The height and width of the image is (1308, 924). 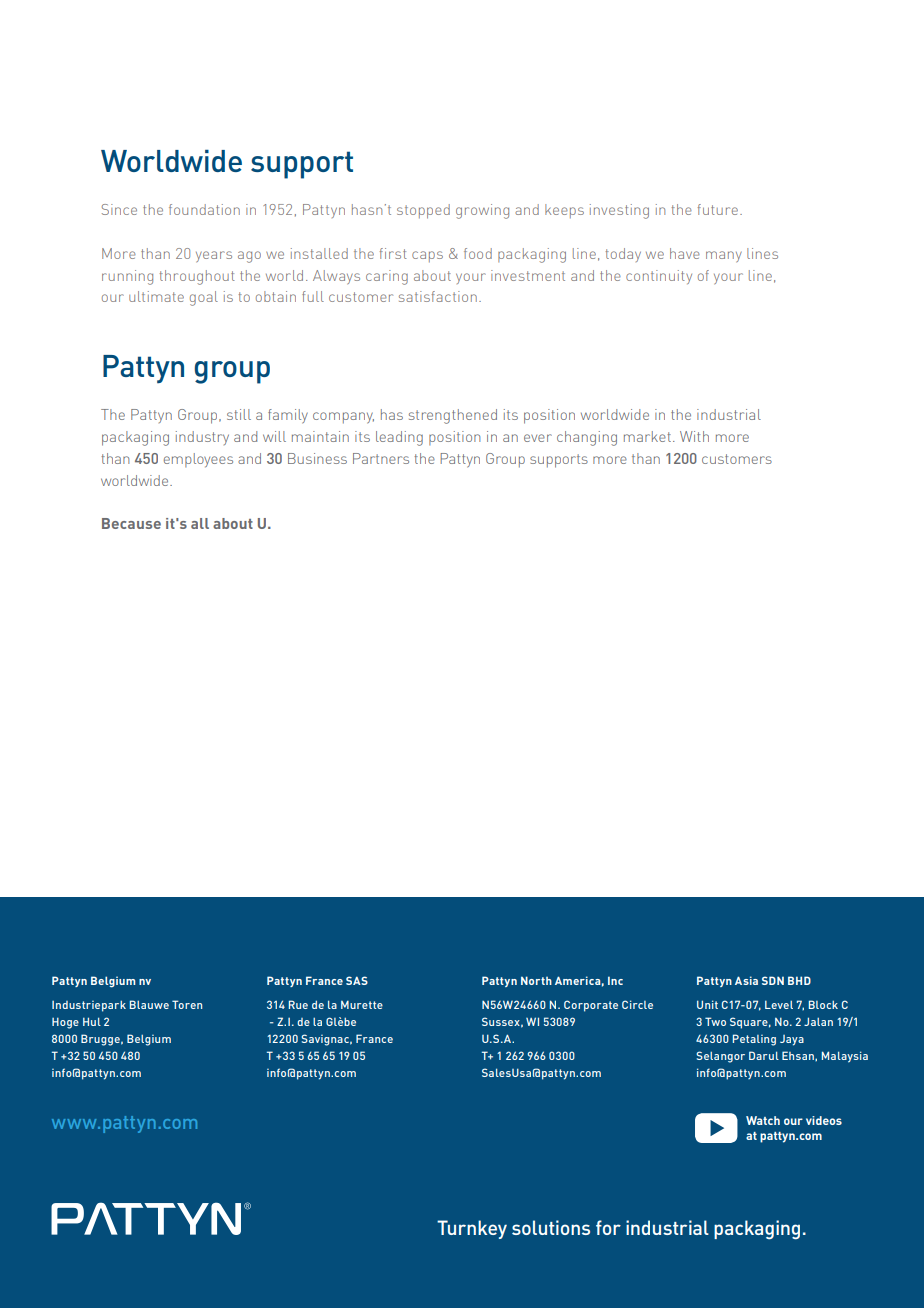 I want to click on Because, so click(x=131, y=523).
